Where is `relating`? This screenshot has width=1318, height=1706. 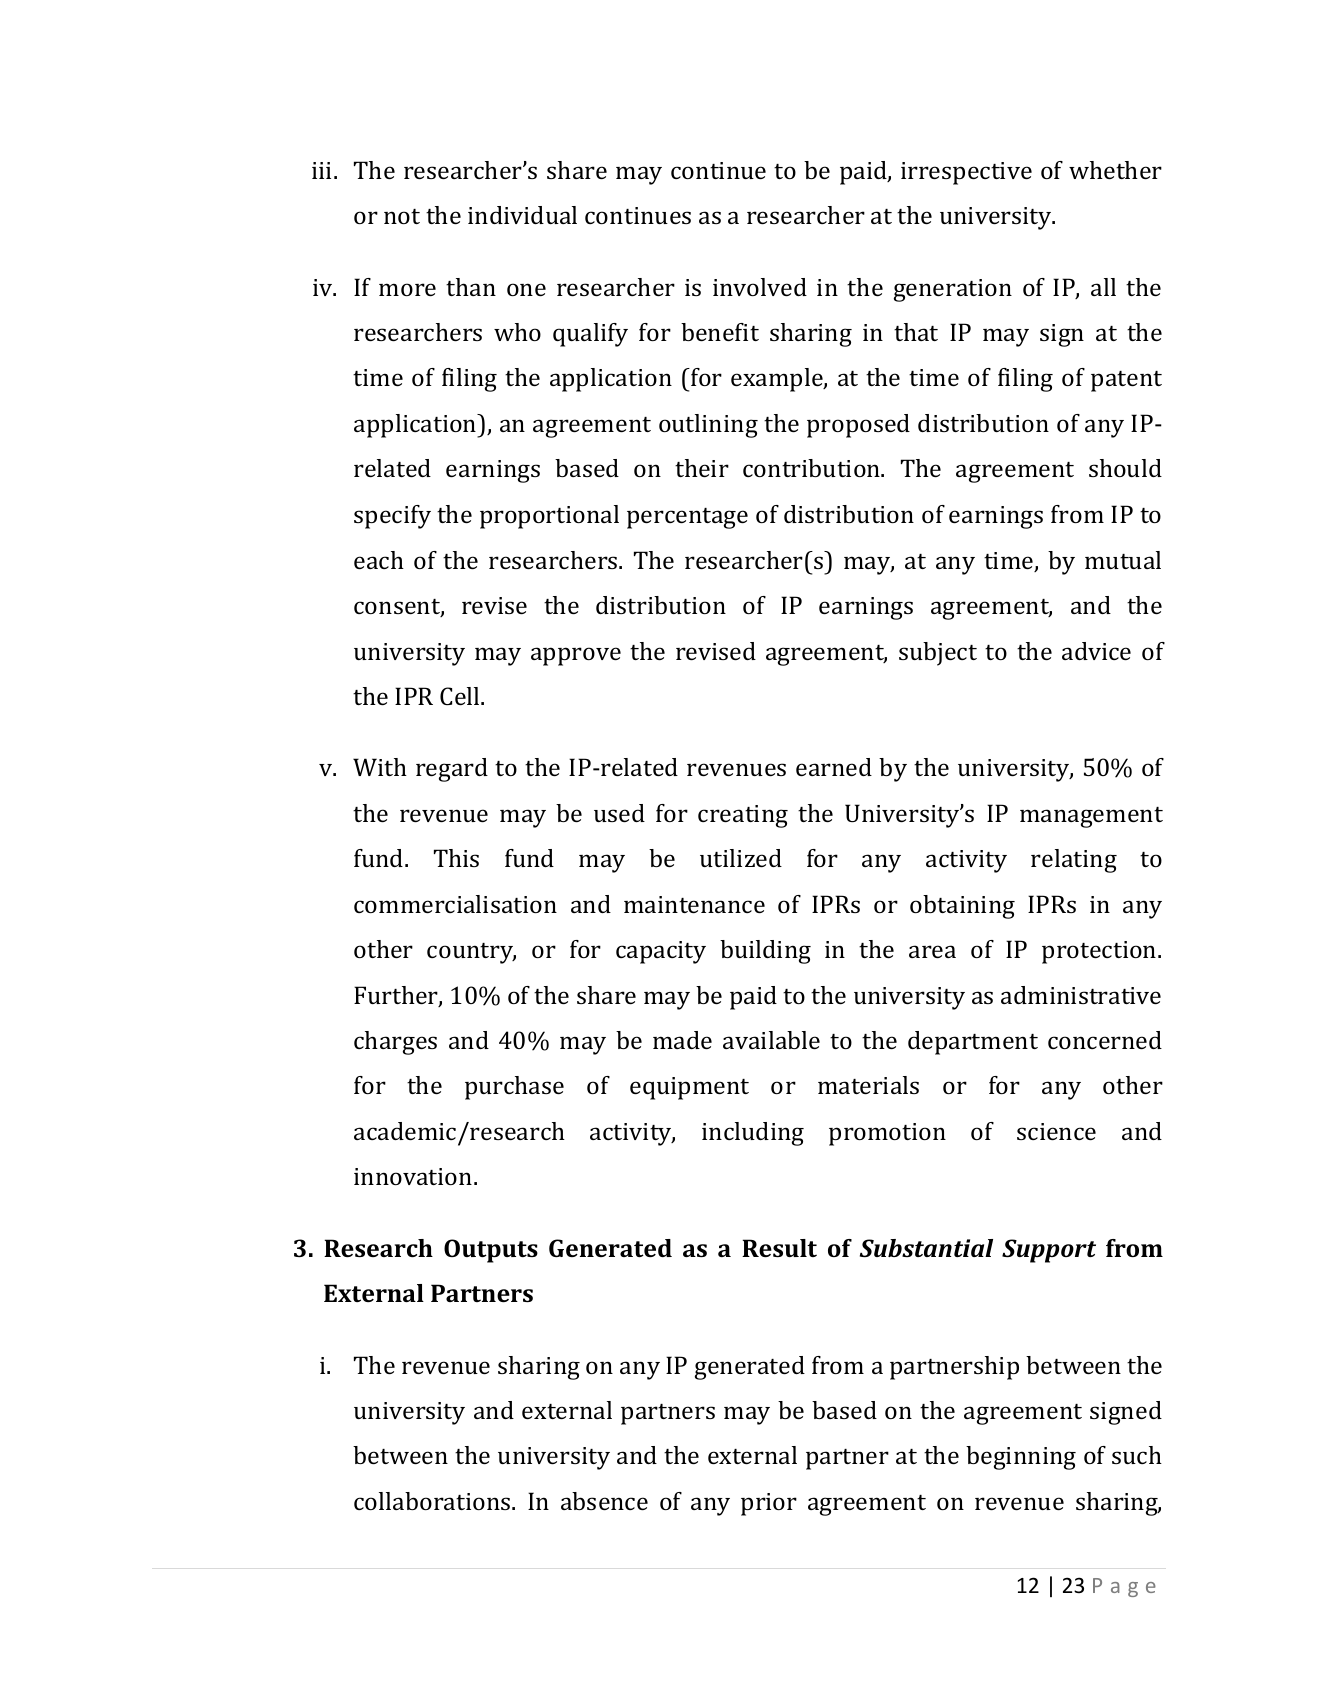
relating is located at coordinates (1074, 861).
